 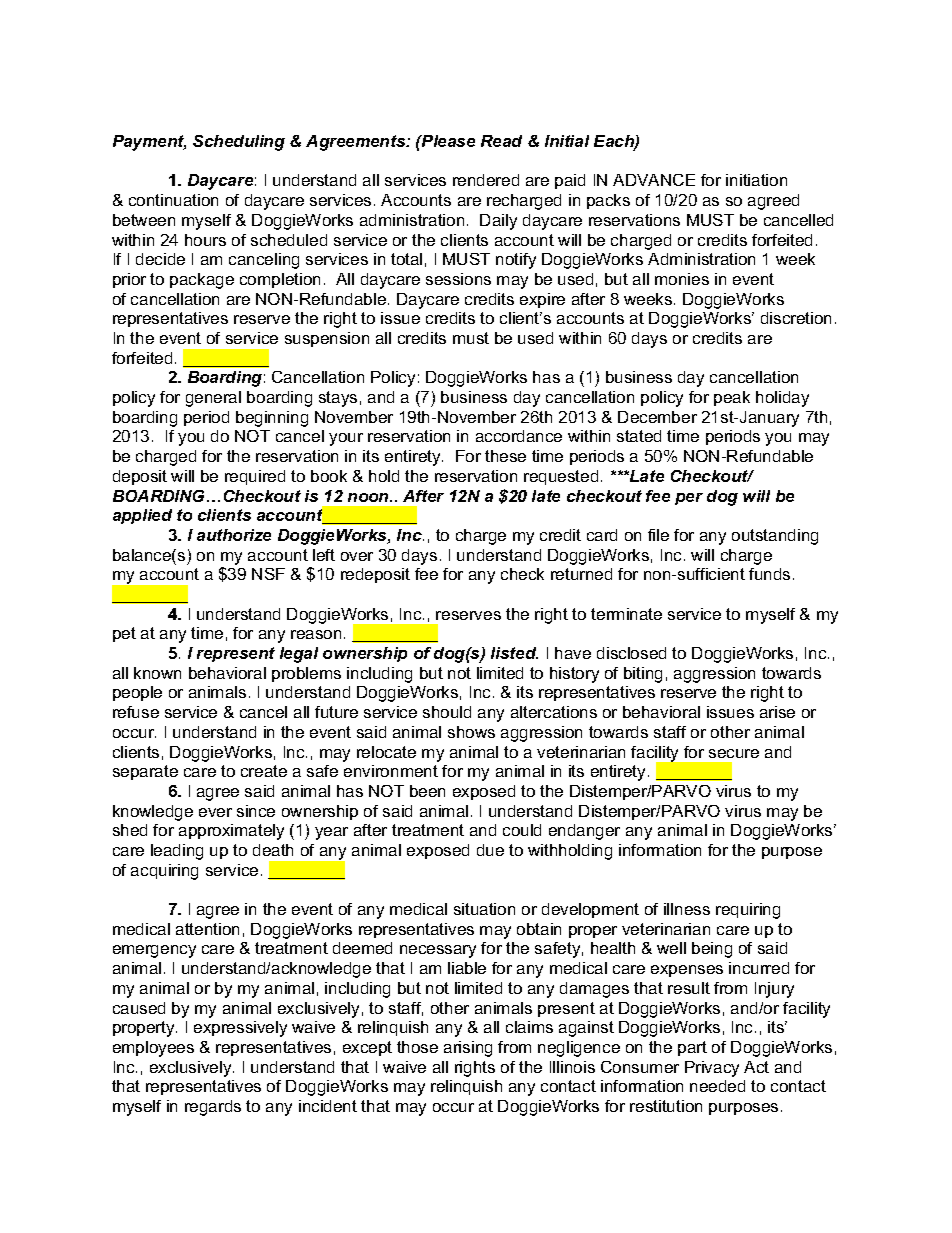 I want to click on Scheduling, so click(x=239, y=143).
